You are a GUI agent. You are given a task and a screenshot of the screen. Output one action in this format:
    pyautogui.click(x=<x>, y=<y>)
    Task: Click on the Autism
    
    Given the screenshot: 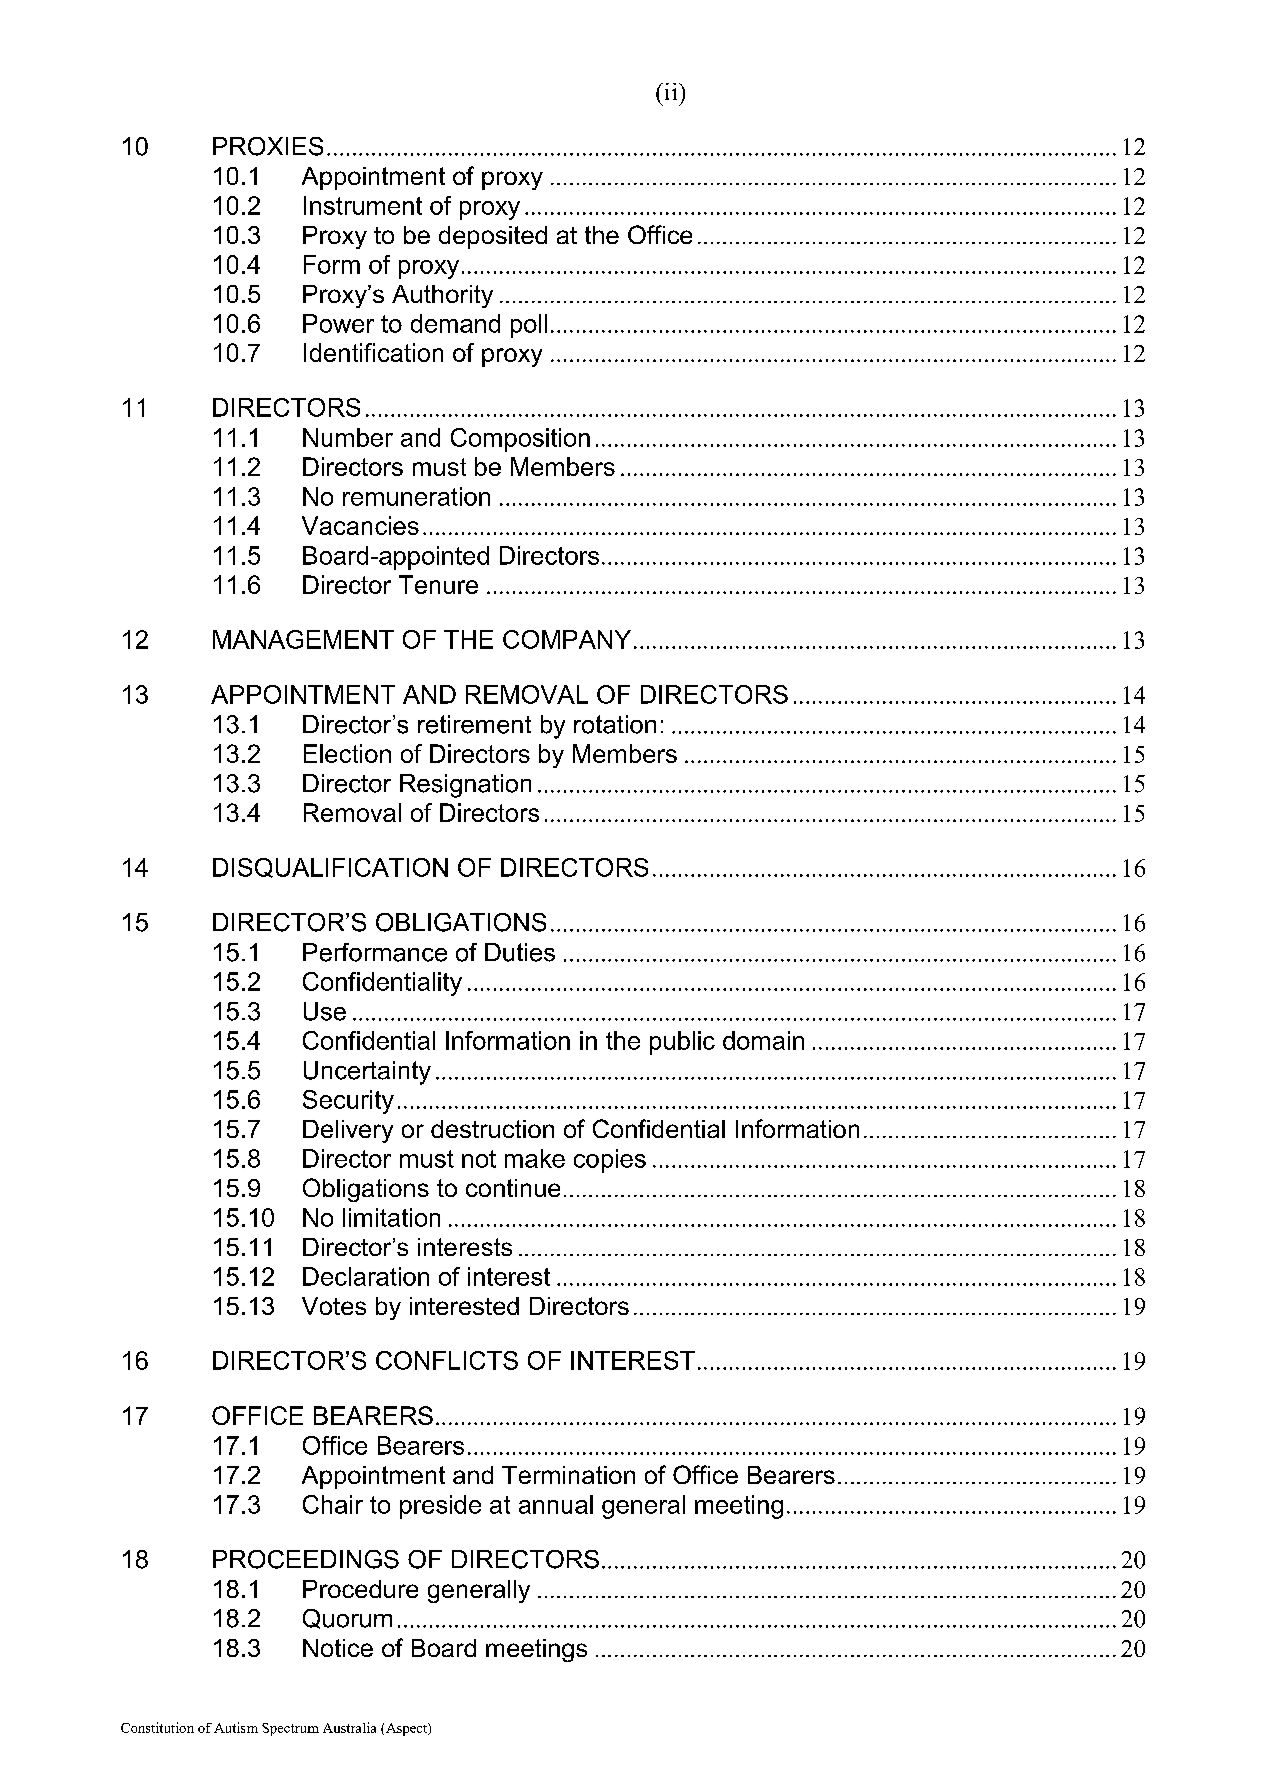 What is the action you would take?
    pyautogui.click(x=236, y=1727)
